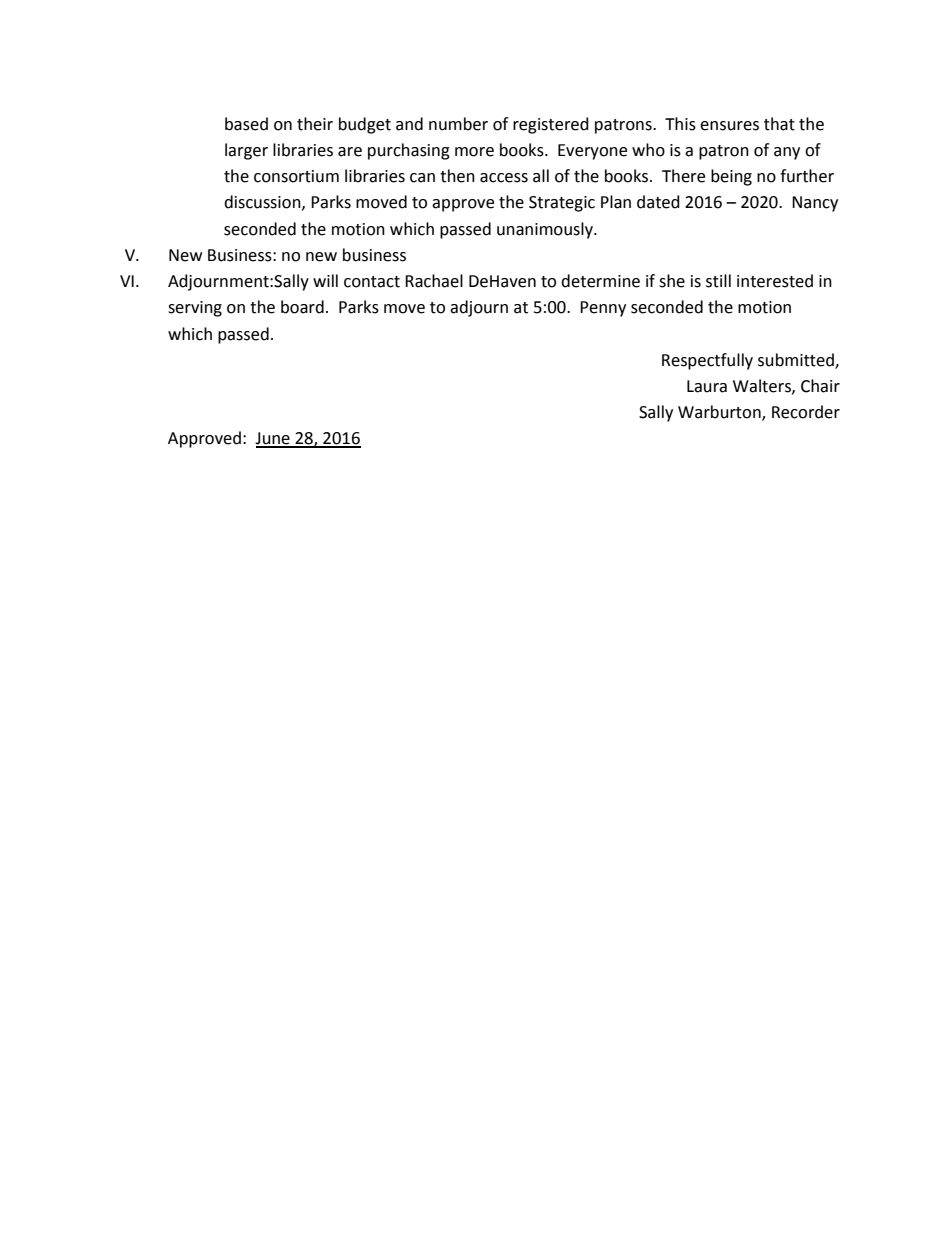 This screenshot has width=952, height=1233. Describe the element at coordinates (325, 280) in the screenshot. I see `will` at that location.
